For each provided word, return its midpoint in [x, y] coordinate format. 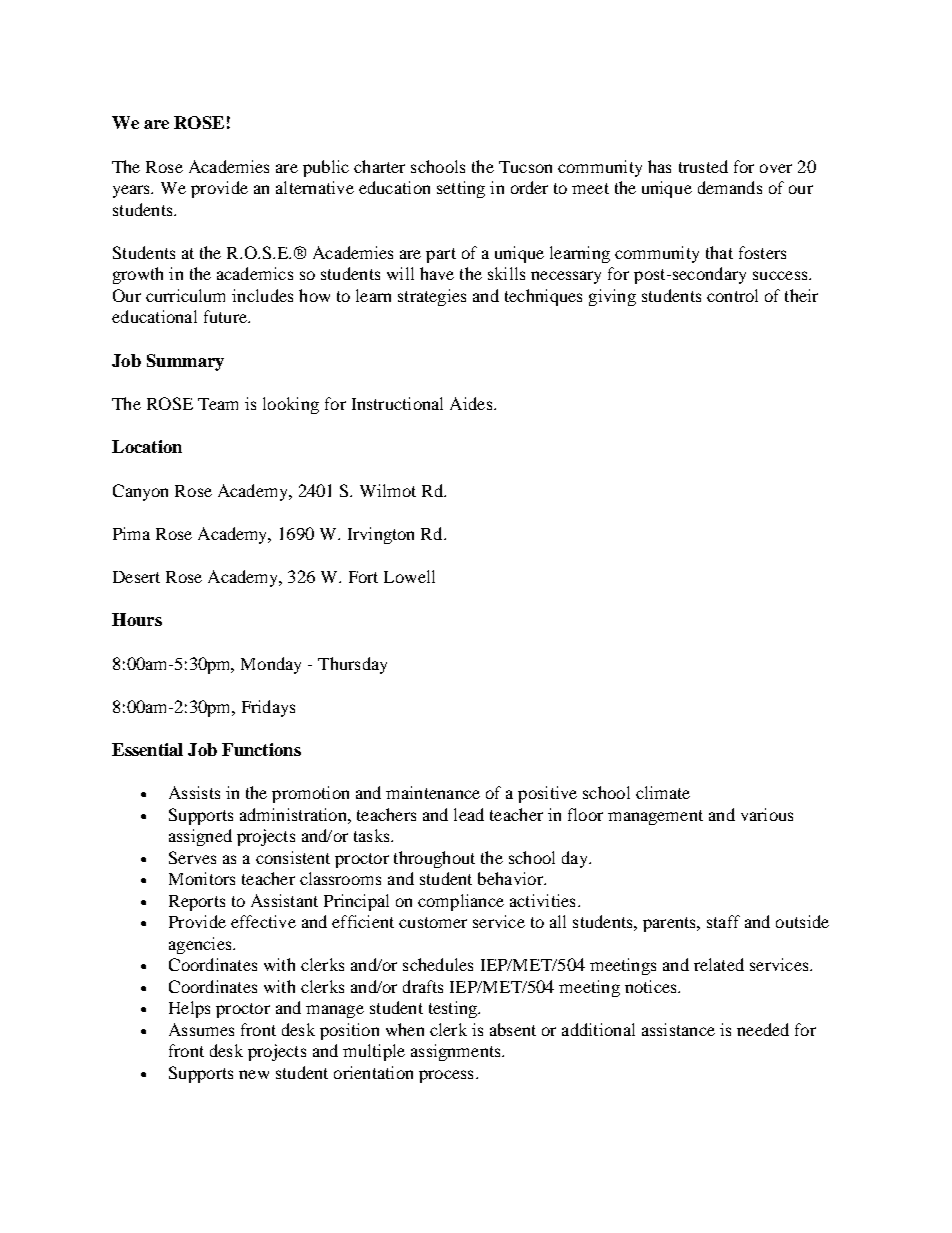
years [133, 191]
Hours [137, 619]
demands [730, 187]
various [767, 814]
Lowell [409, 576]
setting [461, 189]
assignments [457, 1052]
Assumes [201, 1029]
